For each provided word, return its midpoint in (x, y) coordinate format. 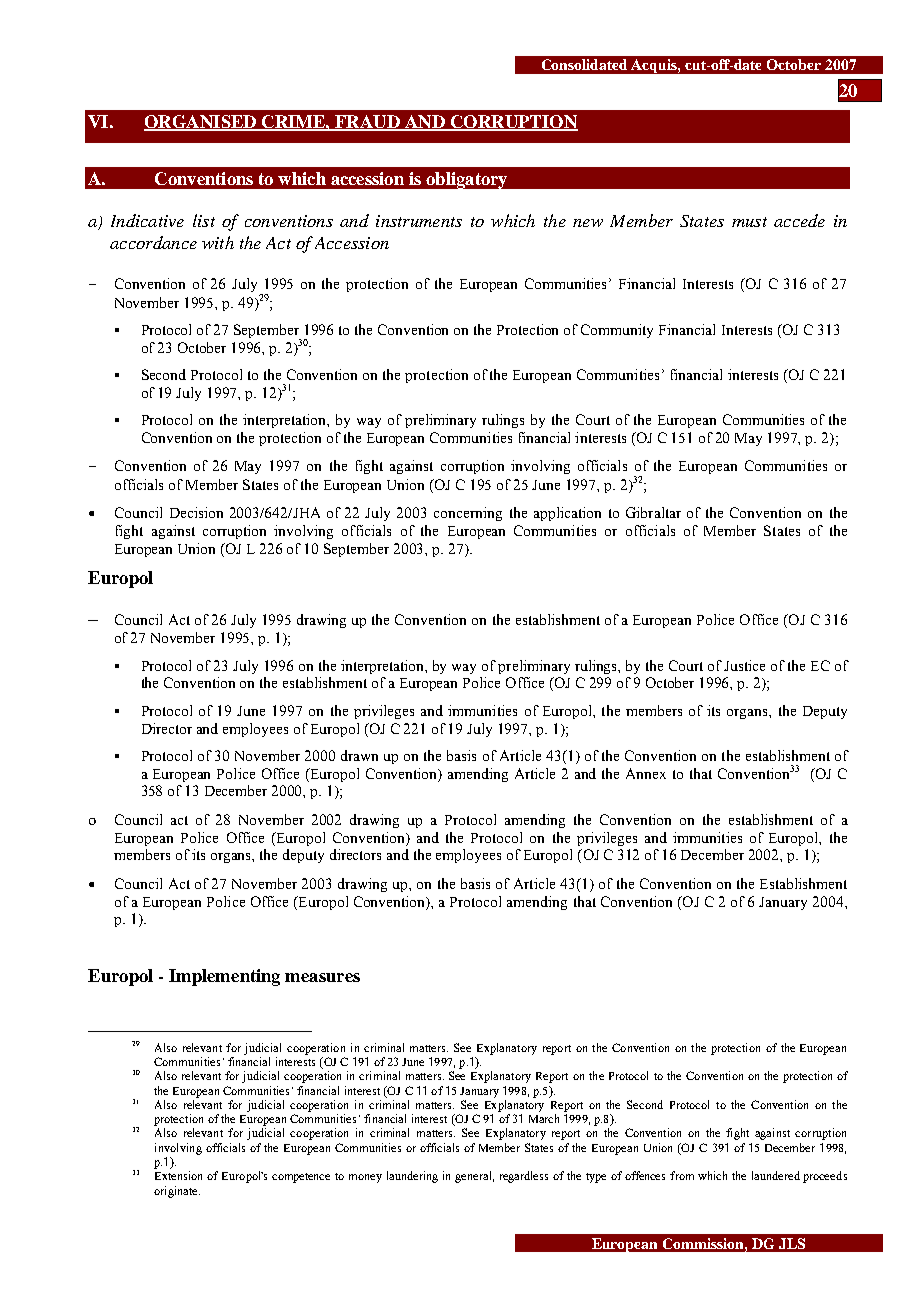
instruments (419, 221)
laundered (776, 1175)
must (749, 222)
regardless (524, 1177)
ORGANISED (201, 122)
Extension (178, 1175)
